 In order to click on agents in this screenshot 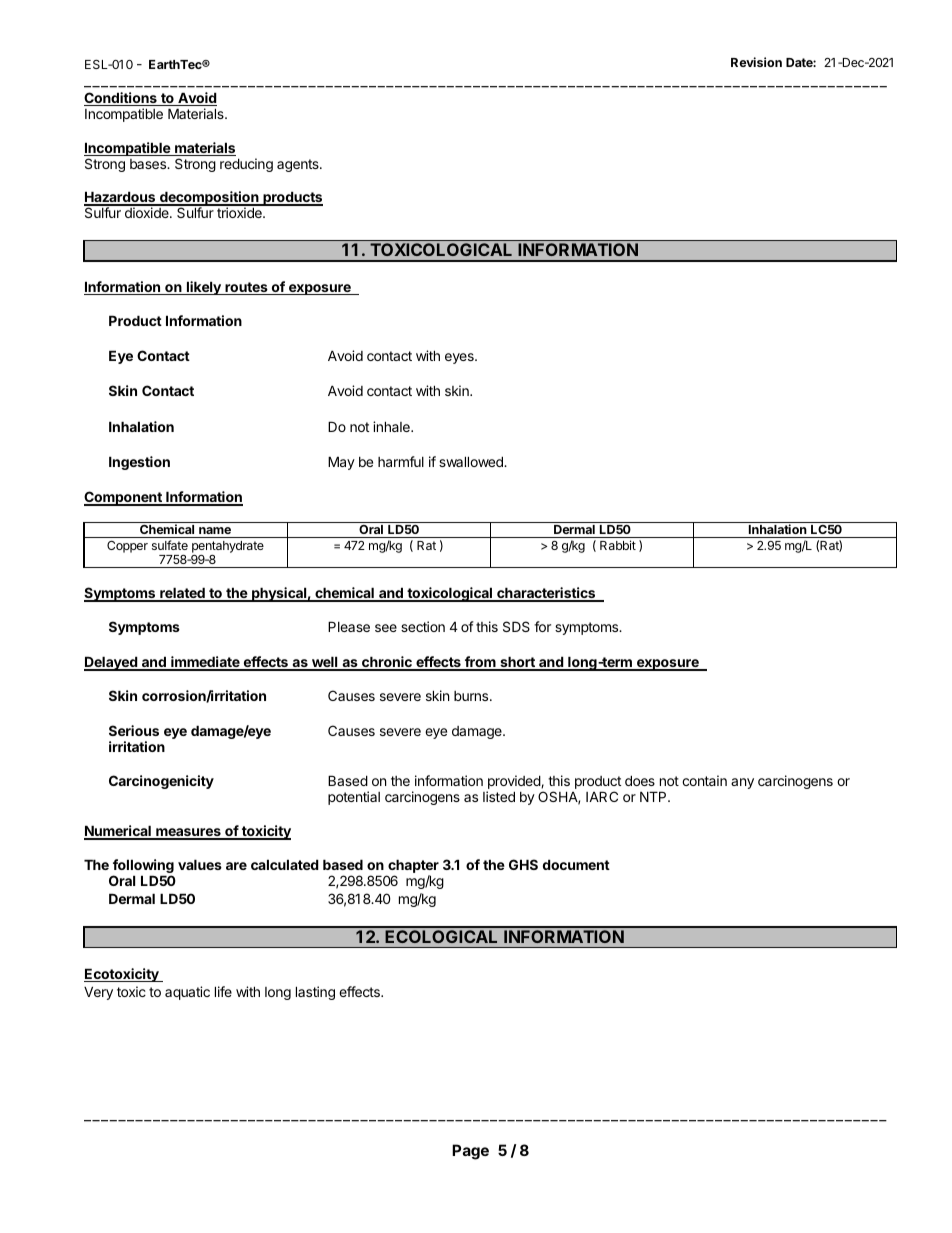, I will do `click(299, 165)`.
